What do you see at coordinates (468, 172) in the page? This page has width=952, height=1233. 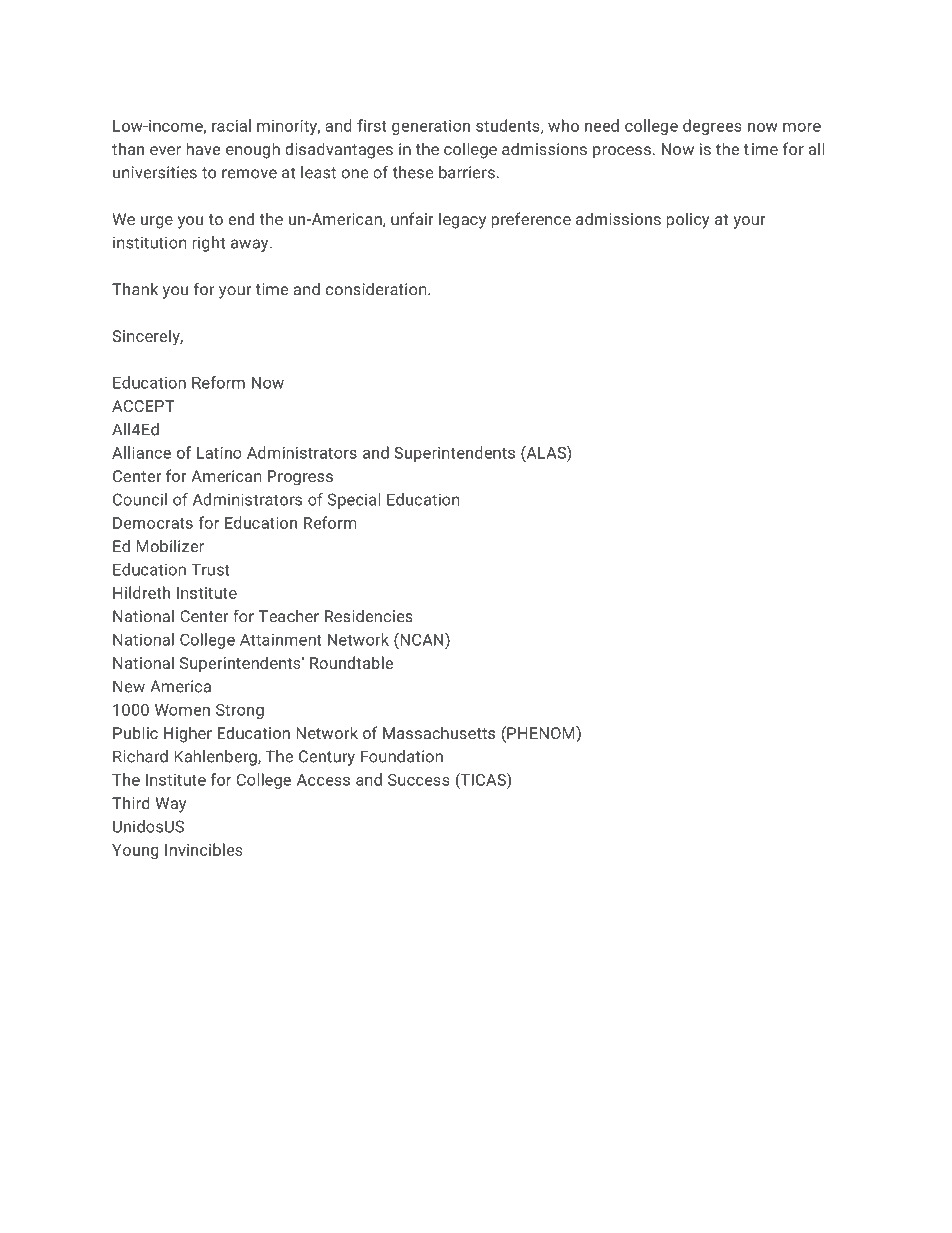 I see `barriers` at bounding box center [468, 172].
